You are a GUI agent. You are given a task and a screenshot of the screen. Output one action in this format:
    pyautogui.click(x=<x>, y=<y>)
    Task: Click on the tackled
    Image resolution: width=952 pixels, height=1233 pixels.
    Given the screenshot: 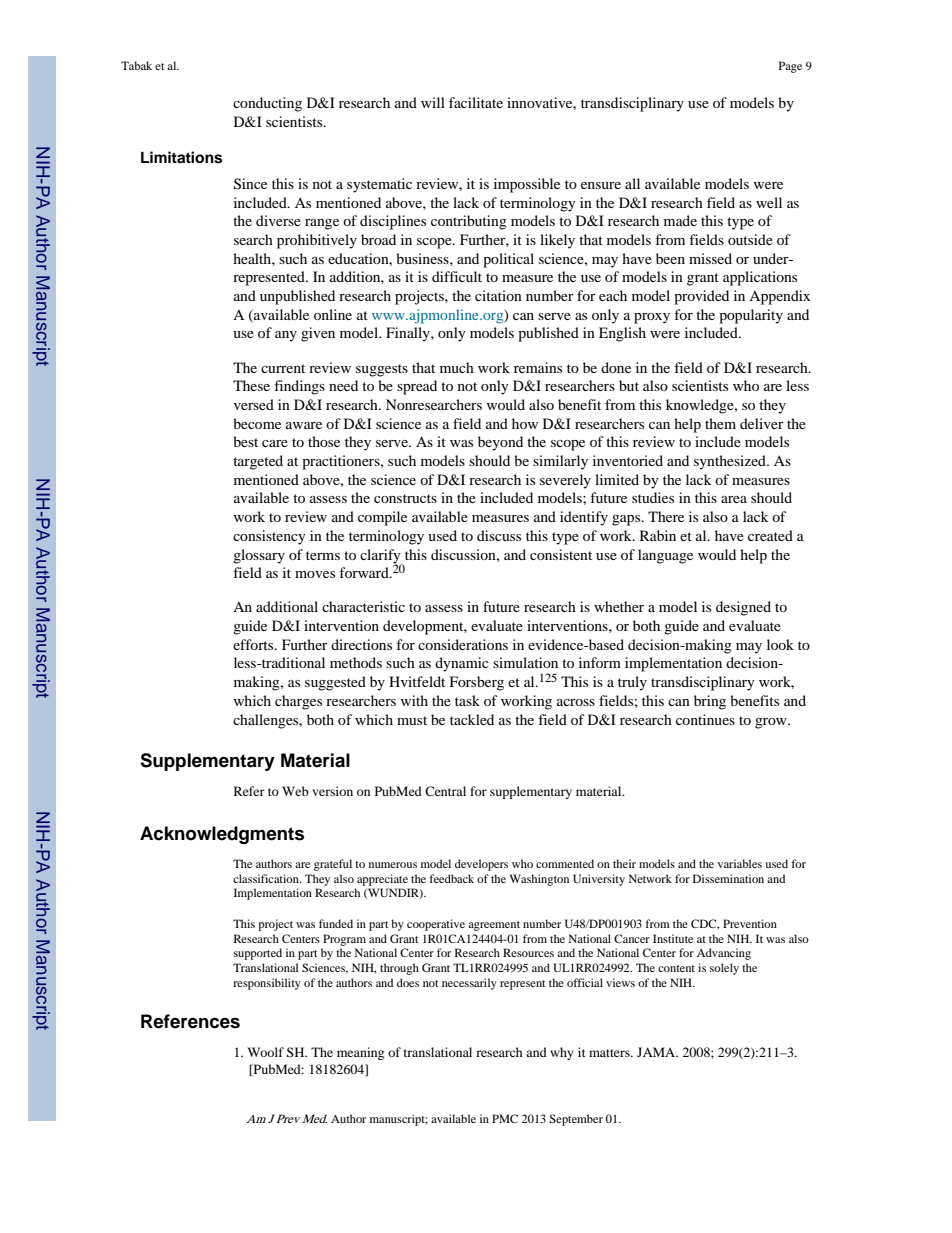 What is the action you would take?
    pyautogui.click(x=472, y=719)
